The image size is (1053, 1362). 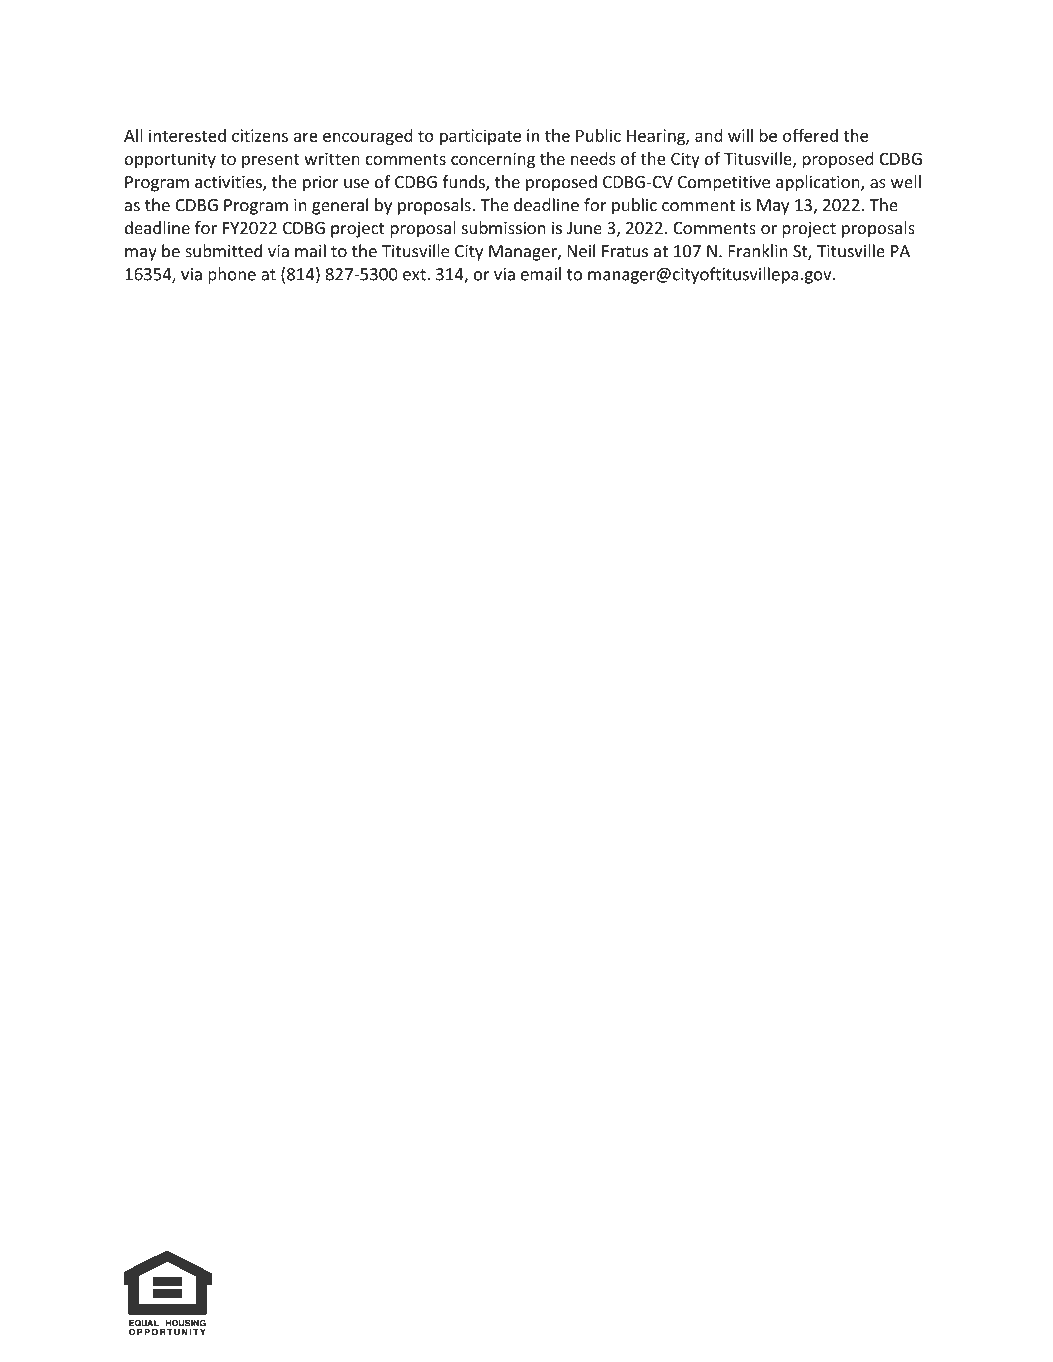 What do you see at coordinates (260, 135) in the image?
I see `citizens` at bounding box center [260, 135].
